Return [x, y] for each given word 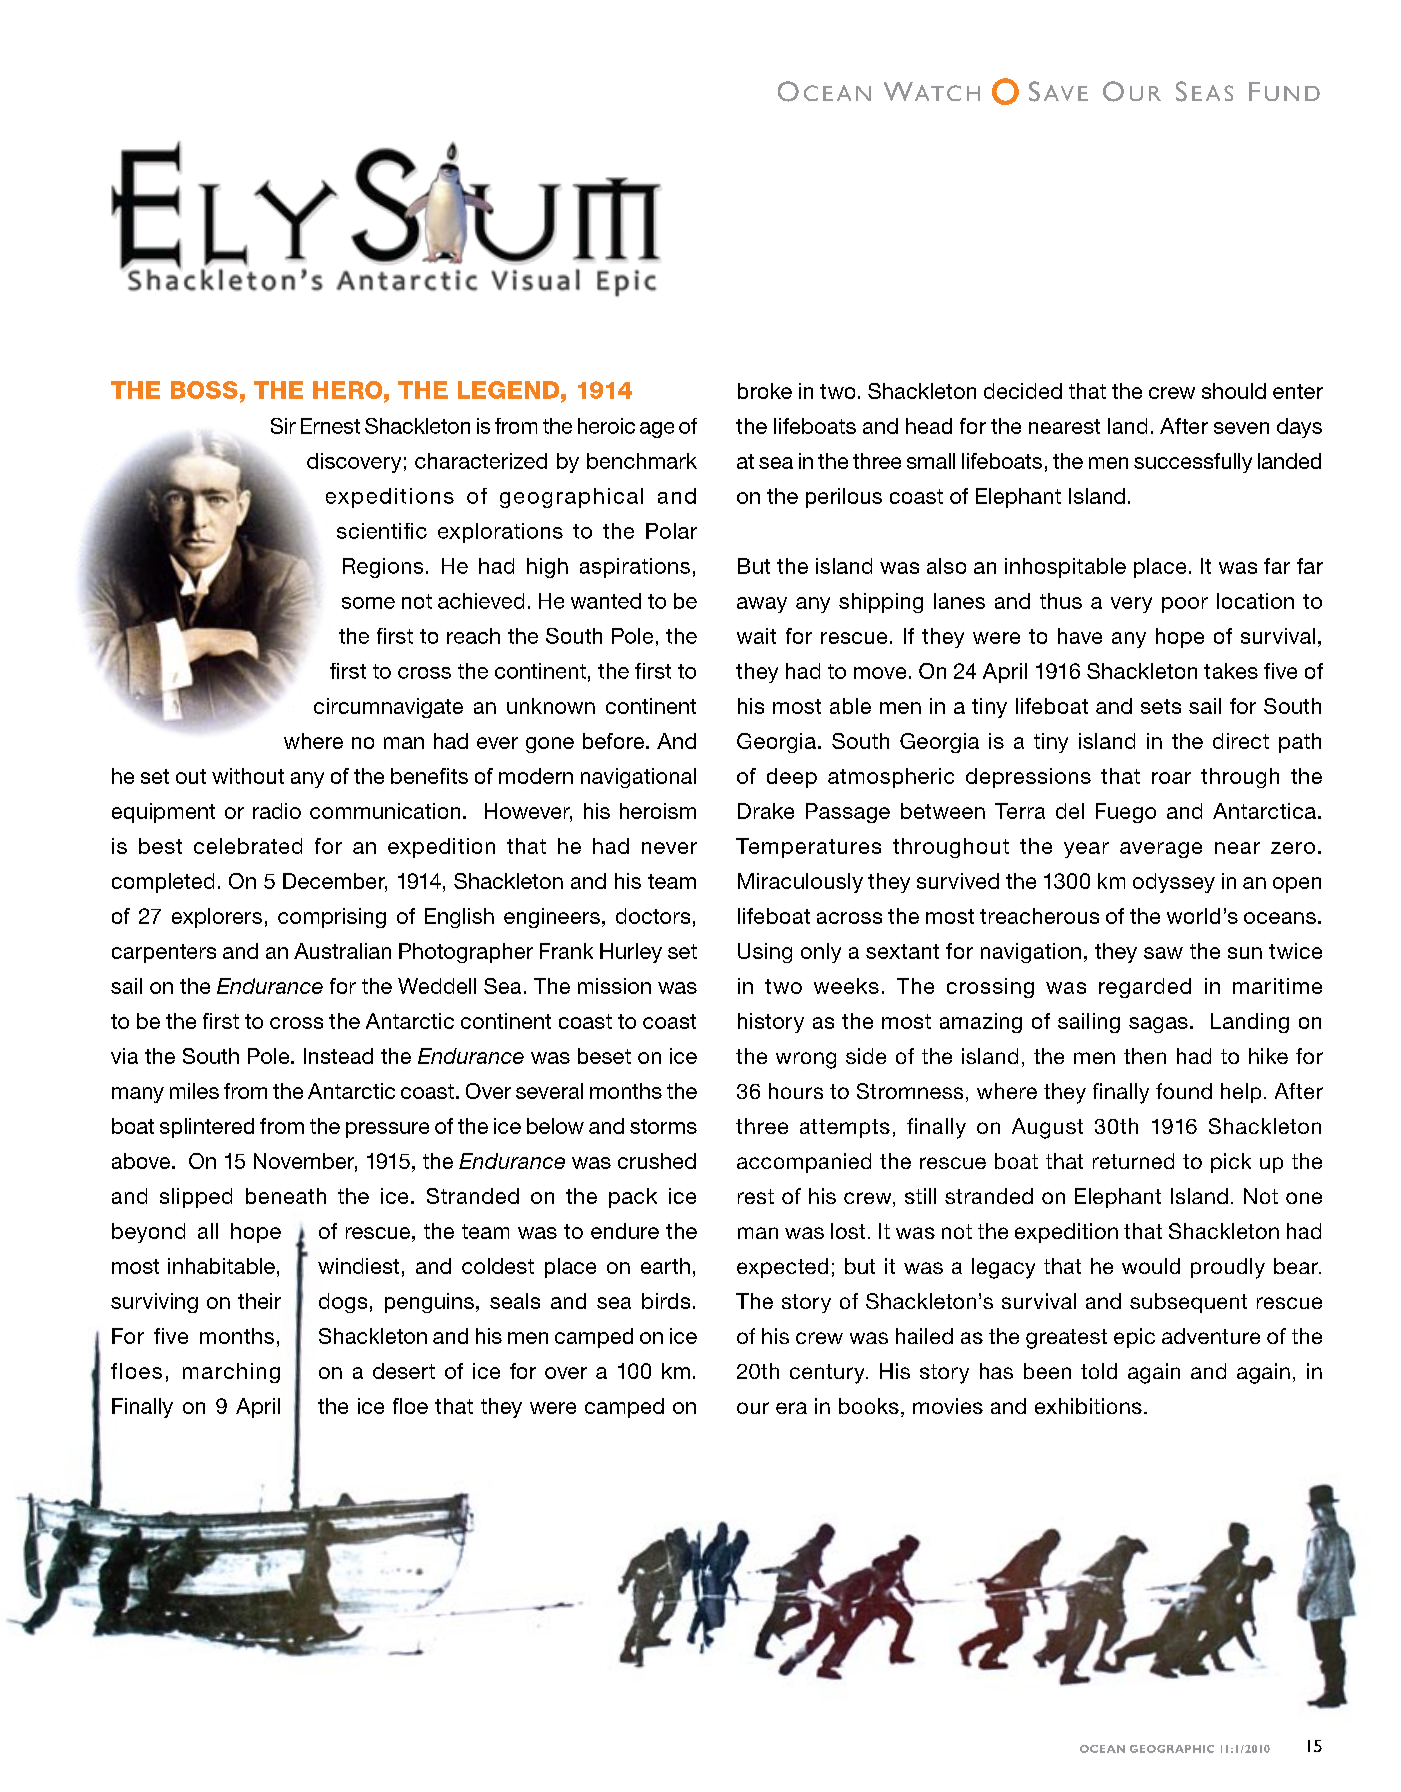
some [368, 603]
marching [231, 1373]
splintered [207, 1128]
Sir [283, 426]
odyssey [1174, 883]
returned [1133, 1161]
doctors [653, 916]
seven [1241, 428]
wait [756, 636]
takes [1231, 671]
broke [765, 391]
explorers [217, 918]
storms [663, 1126]
